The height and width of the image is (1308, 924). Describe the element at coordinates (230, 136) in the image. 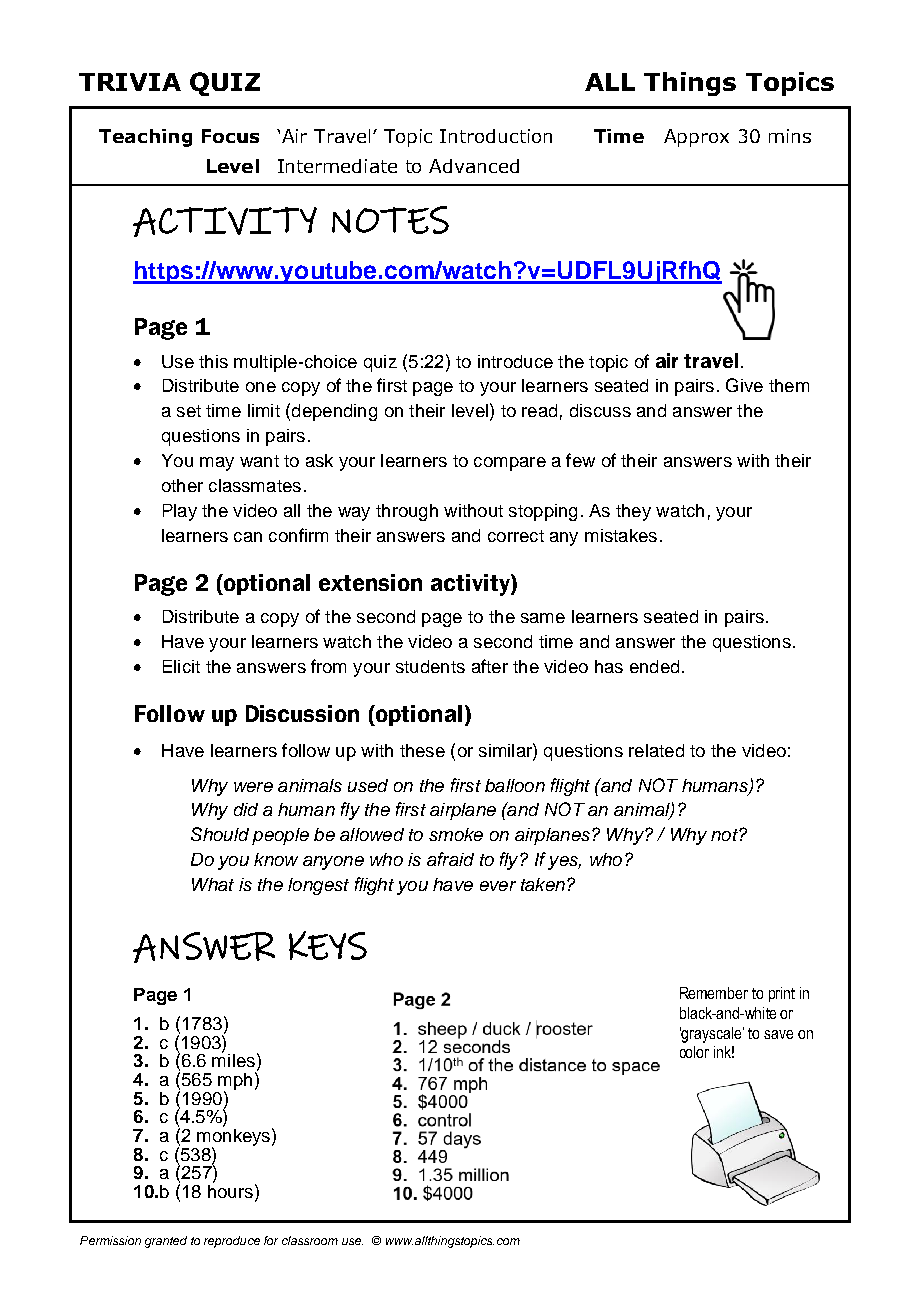

I see `Focus` at that location.
